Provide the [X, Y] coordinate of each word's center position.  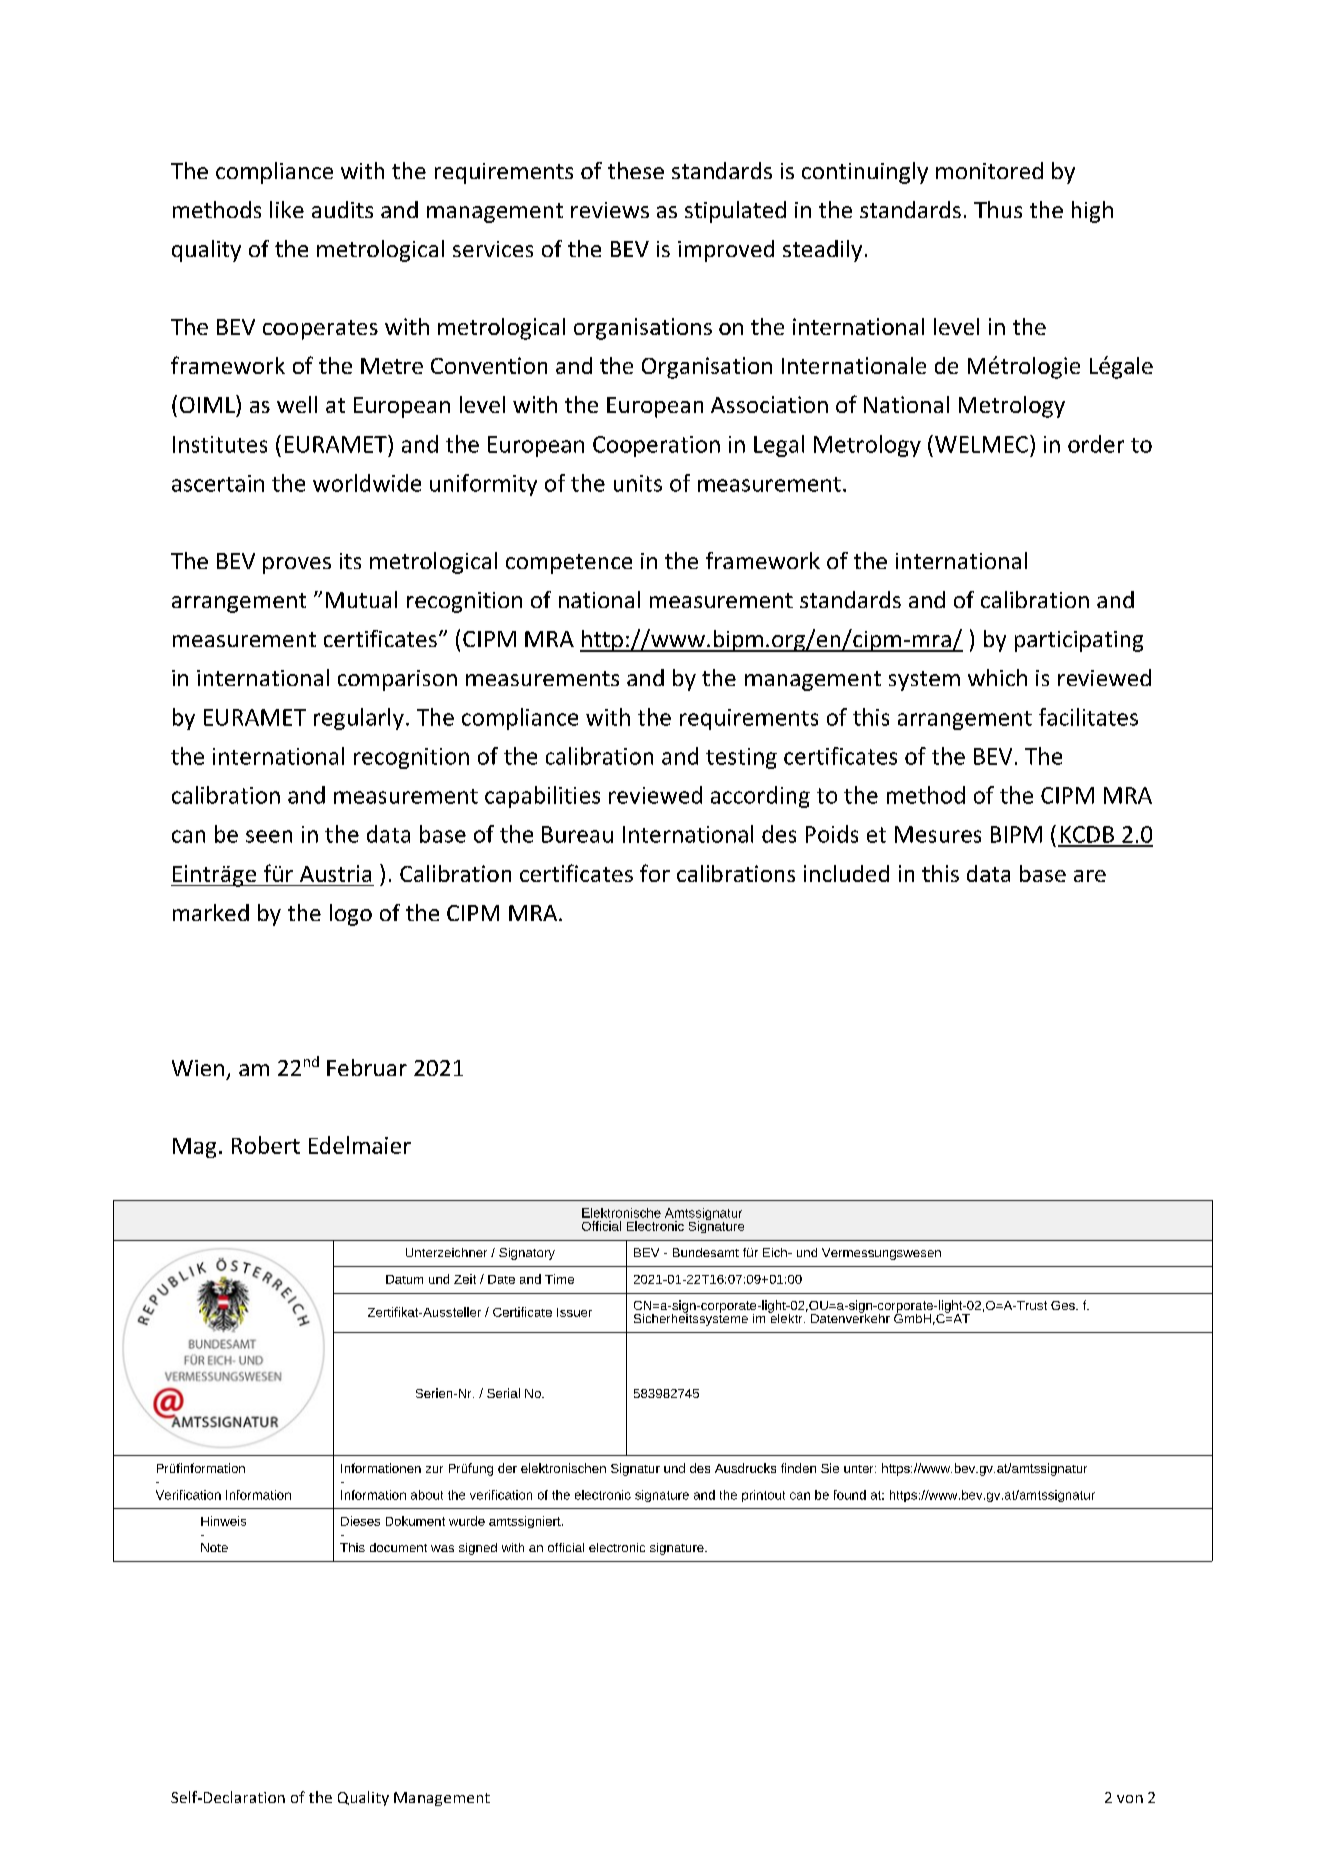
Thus [998, 209]
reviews [610, 210]
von [1130, 1799]
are [1090, 876]
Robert [266, 1145]
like [287, 209]
